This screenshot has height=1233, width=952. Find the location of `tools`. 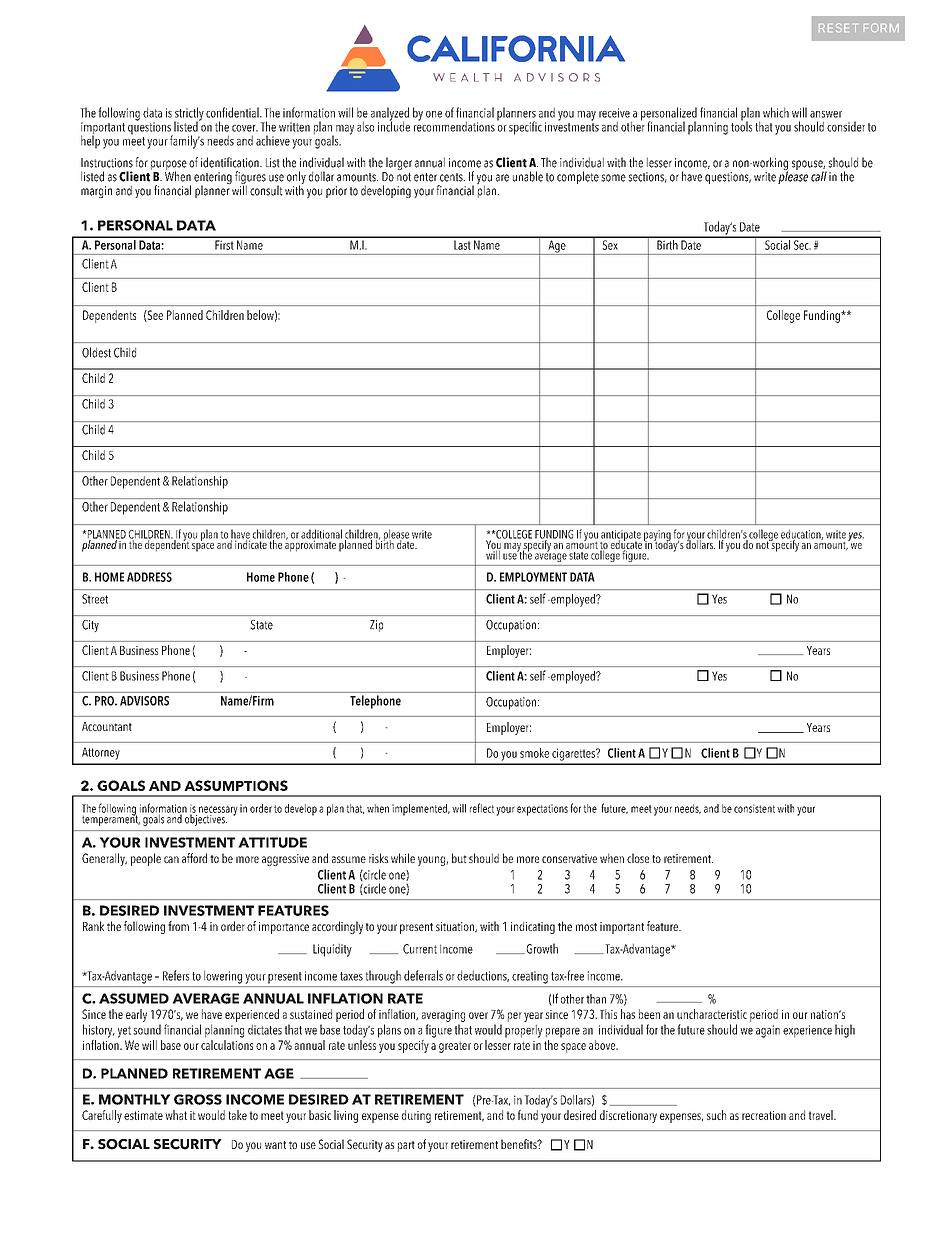

tools is located at coordinates (741, 125).
